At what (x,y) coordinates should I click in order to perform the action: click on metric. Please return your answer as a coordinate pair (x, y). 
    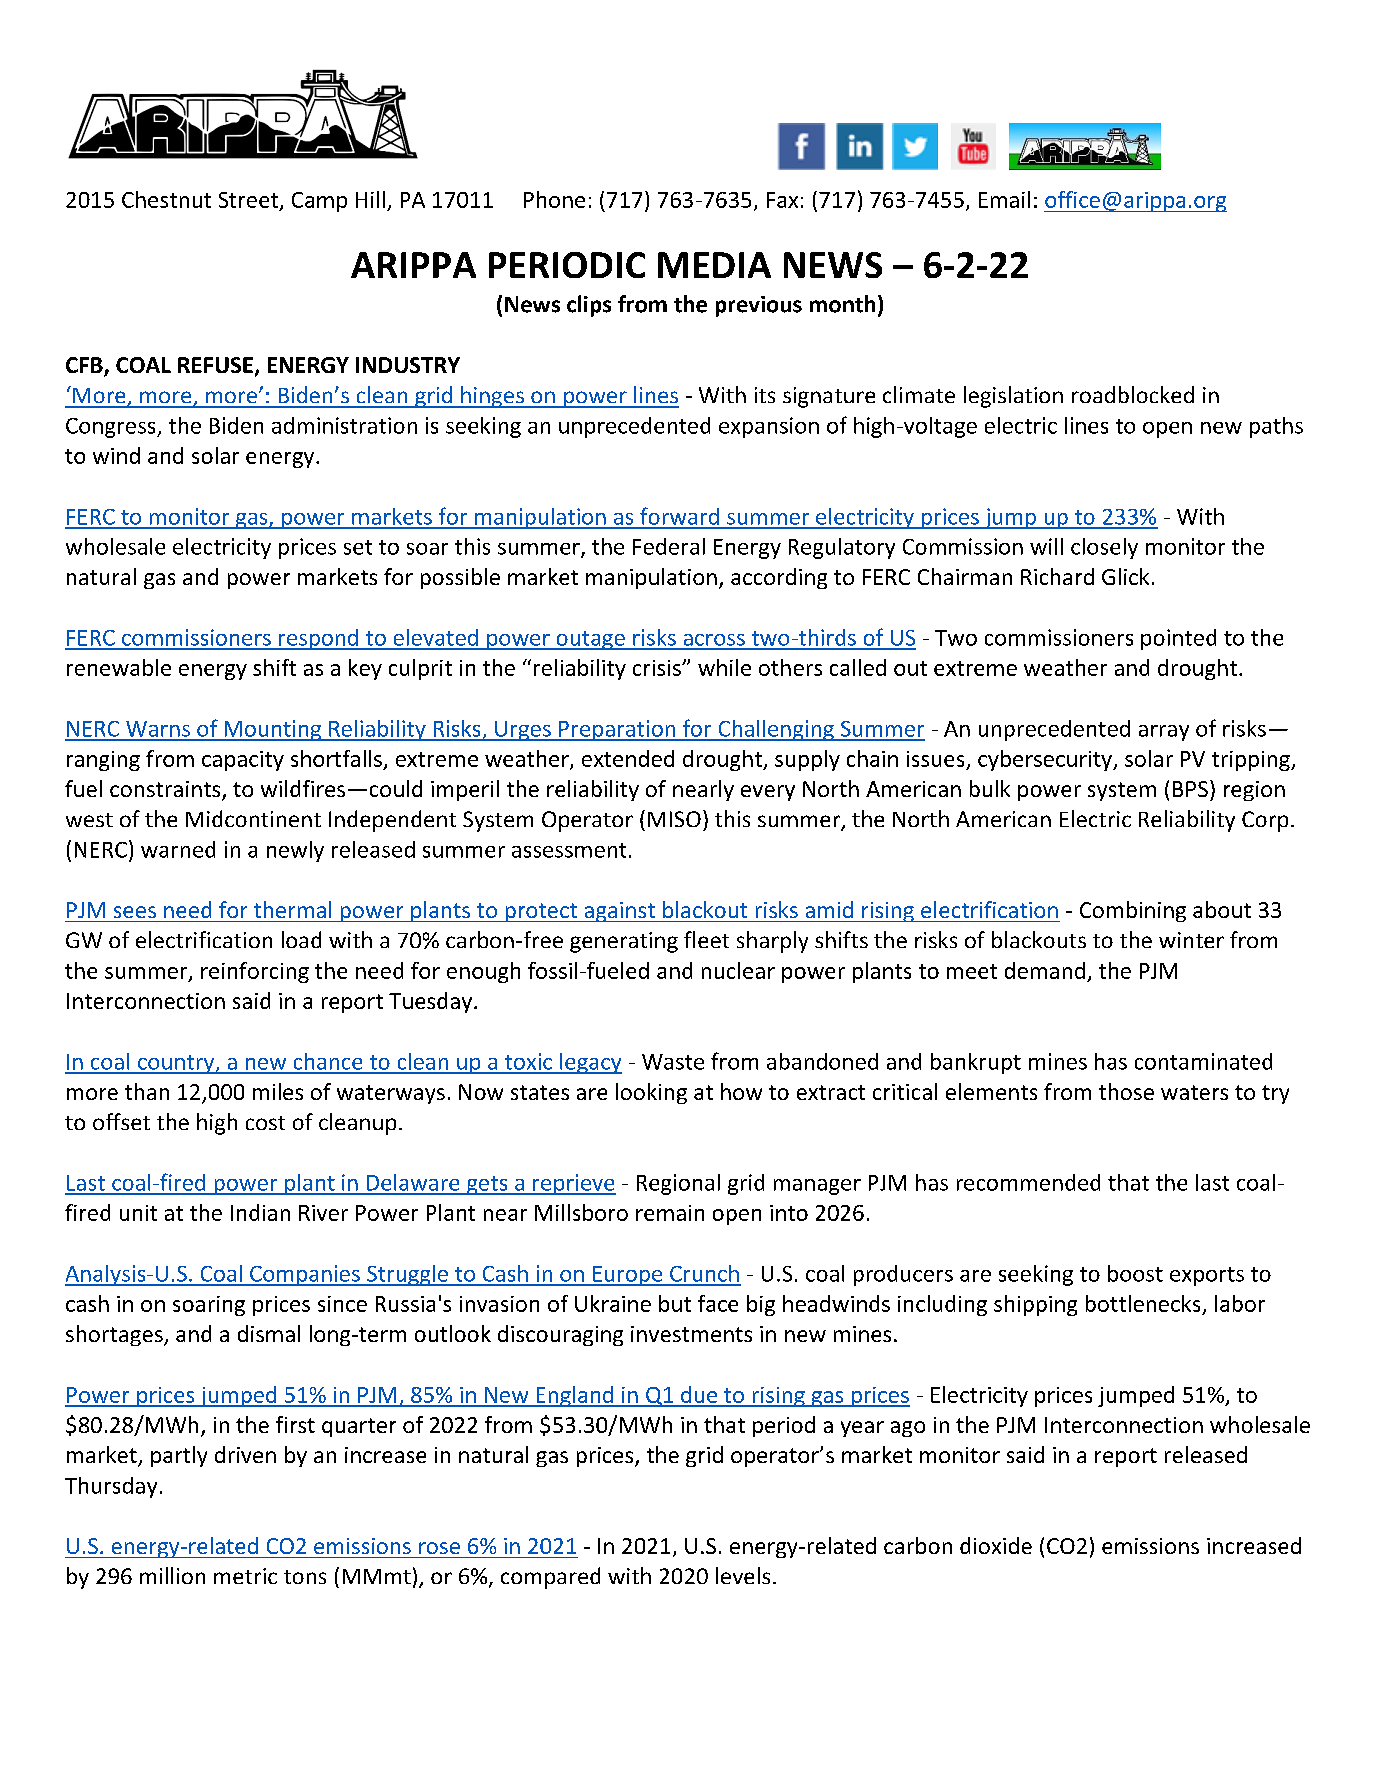
    Looking at the image, I should click on (245, 1576).
